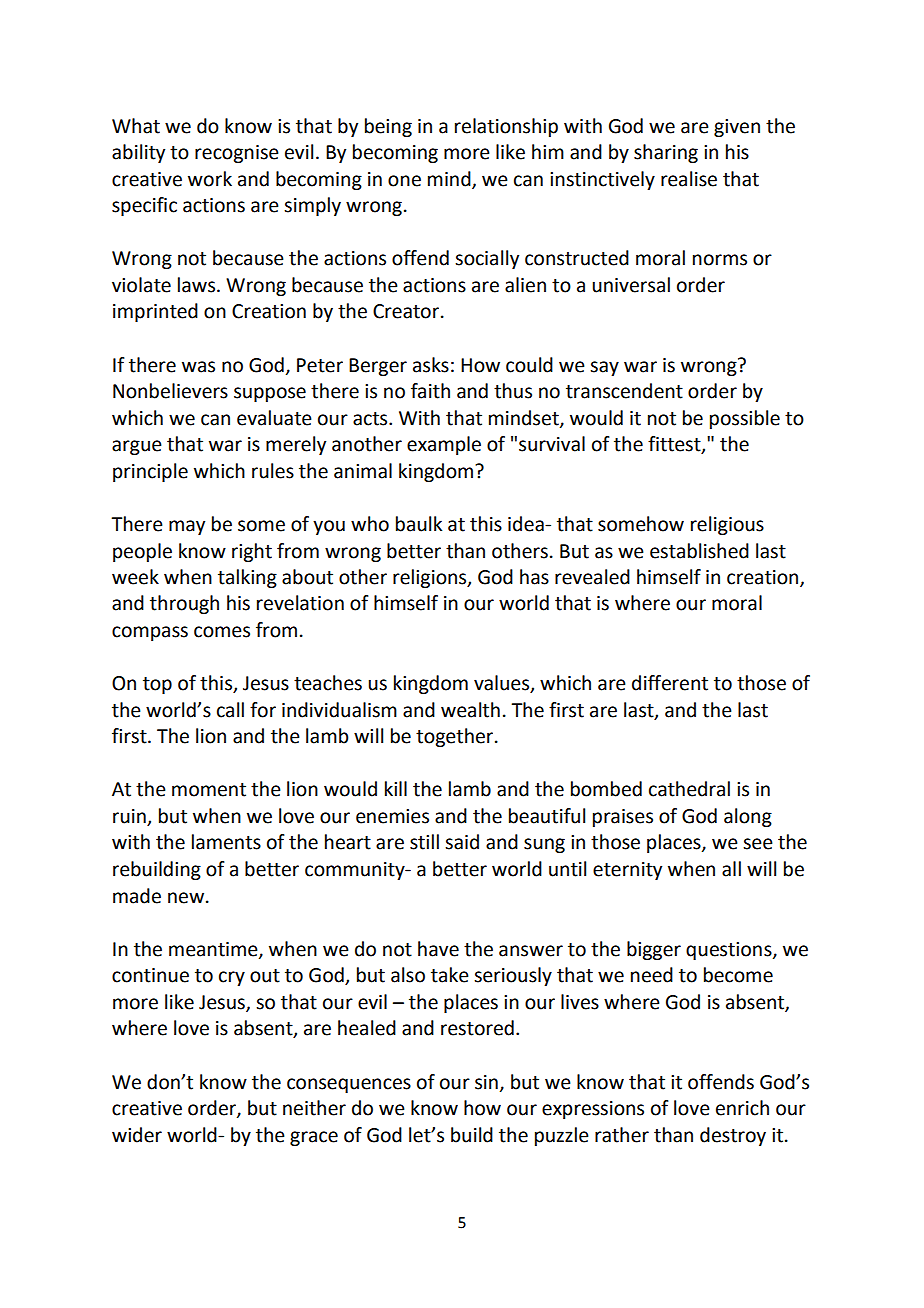  What do you see at coordinates (666, 153) in the document?
I see `sharing` at bounding box center [666, 153].
